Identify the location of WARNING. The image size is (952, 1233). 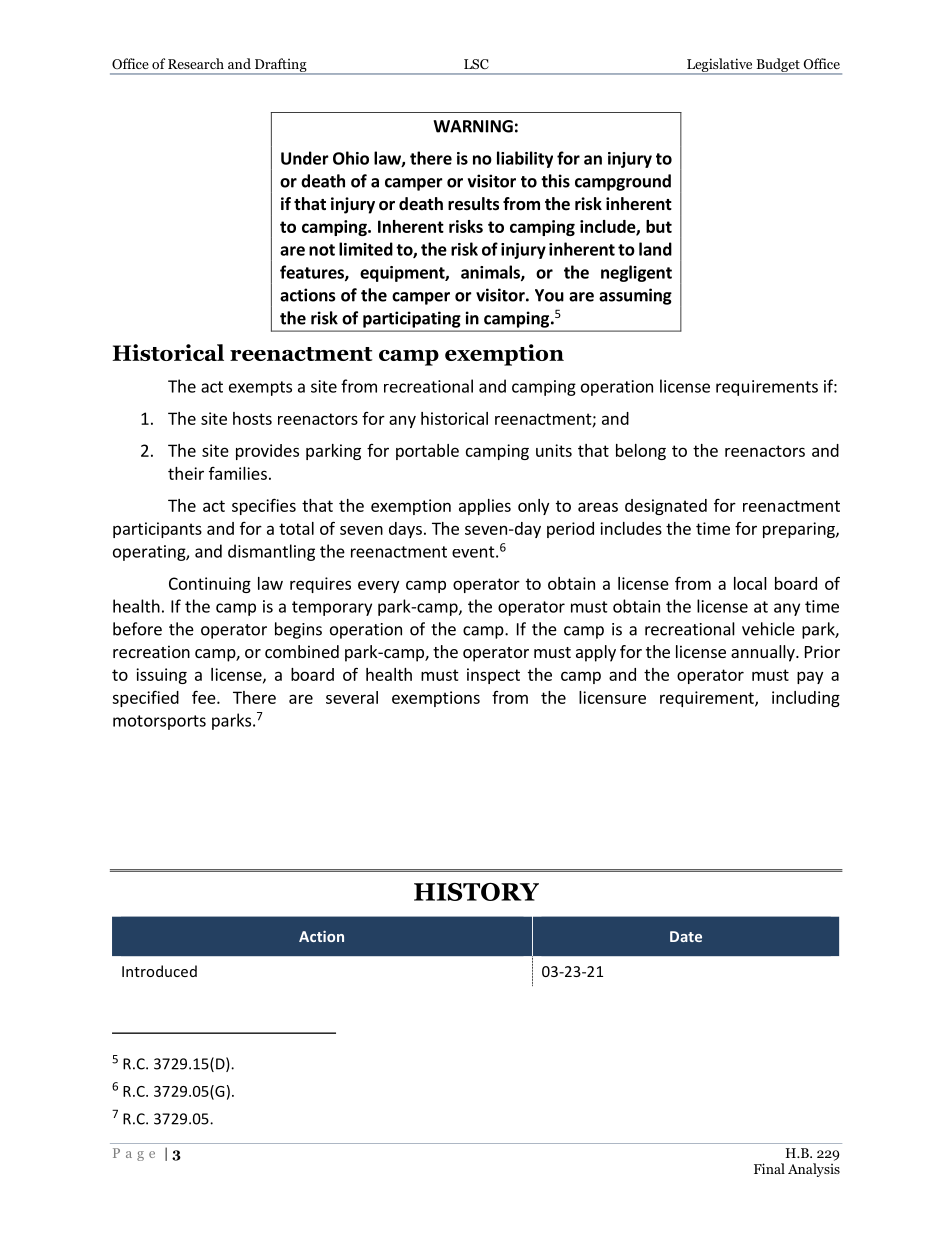
(473, 126).
